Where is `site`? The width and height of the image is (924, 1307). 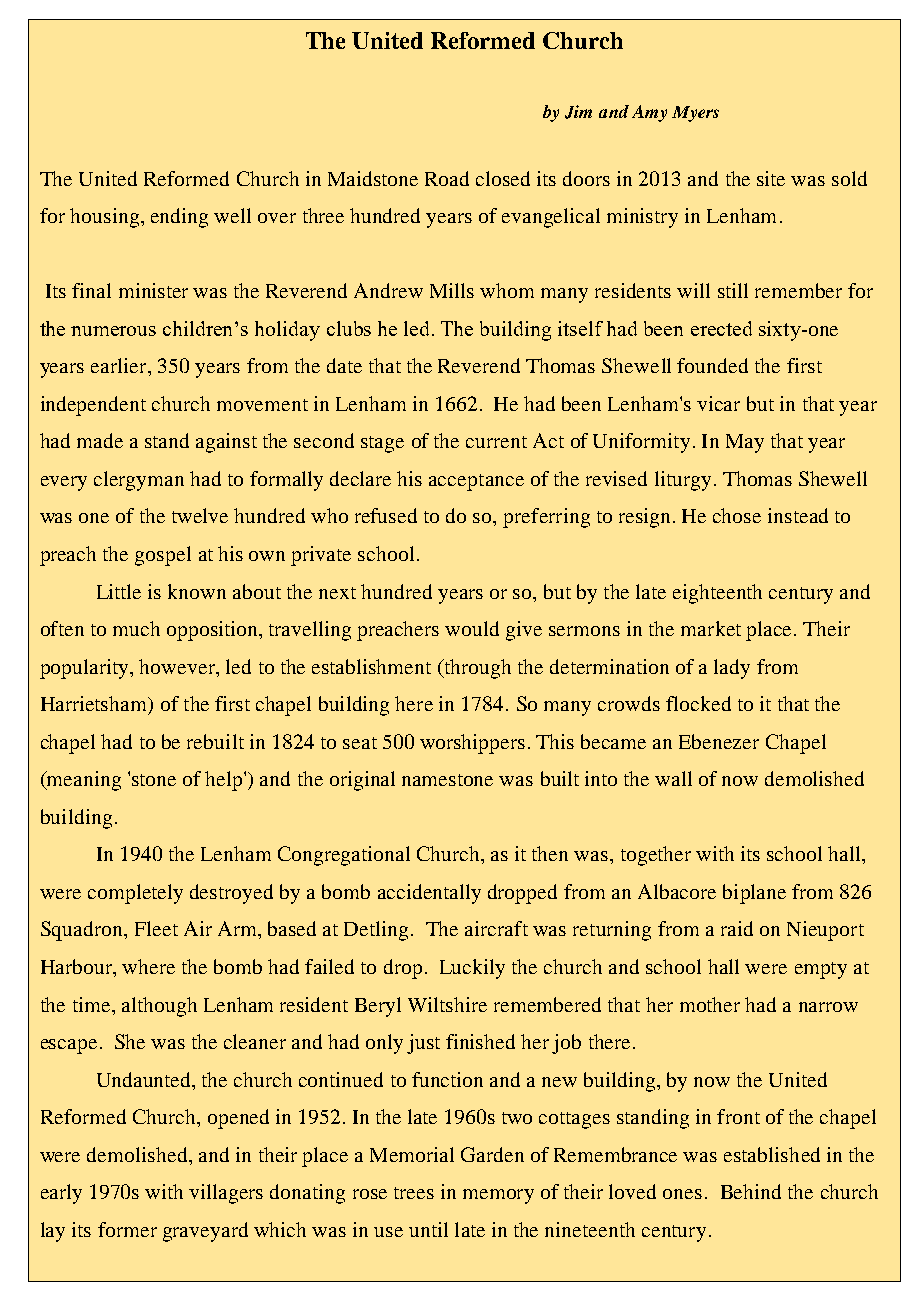 site is located at coordinates (771, 178).
